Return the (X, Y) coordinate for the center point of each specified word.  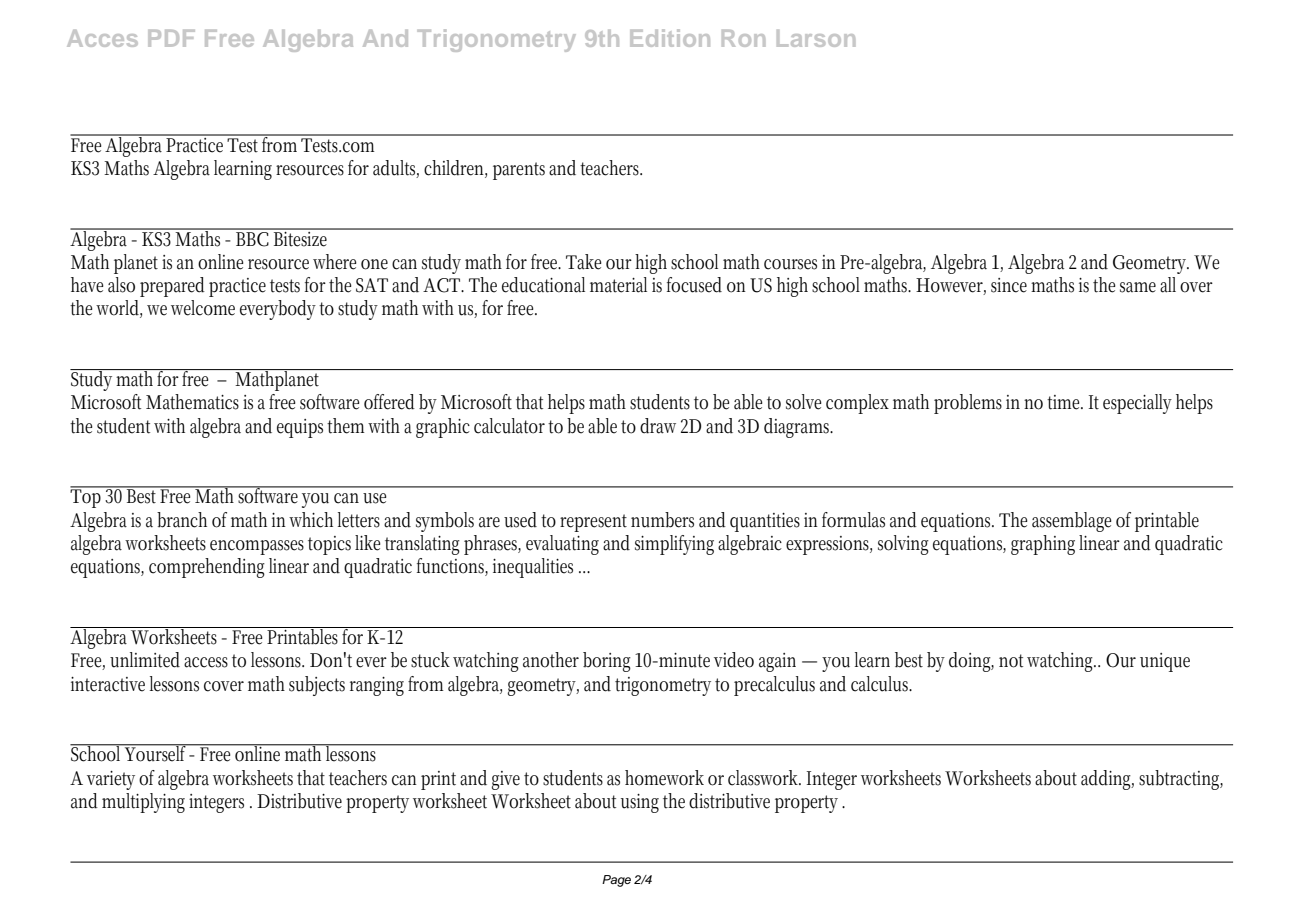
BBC (252, 238)
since (1009, 285)
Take (583, 262)
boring (607, 662)
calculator (509, 426)
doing (971, 662)
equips (300, 428)
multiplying (143, 803)
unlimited (145, 660)
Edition (670, 38)
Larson (816, 38)
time (1065, 402)
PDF (171, 38)
